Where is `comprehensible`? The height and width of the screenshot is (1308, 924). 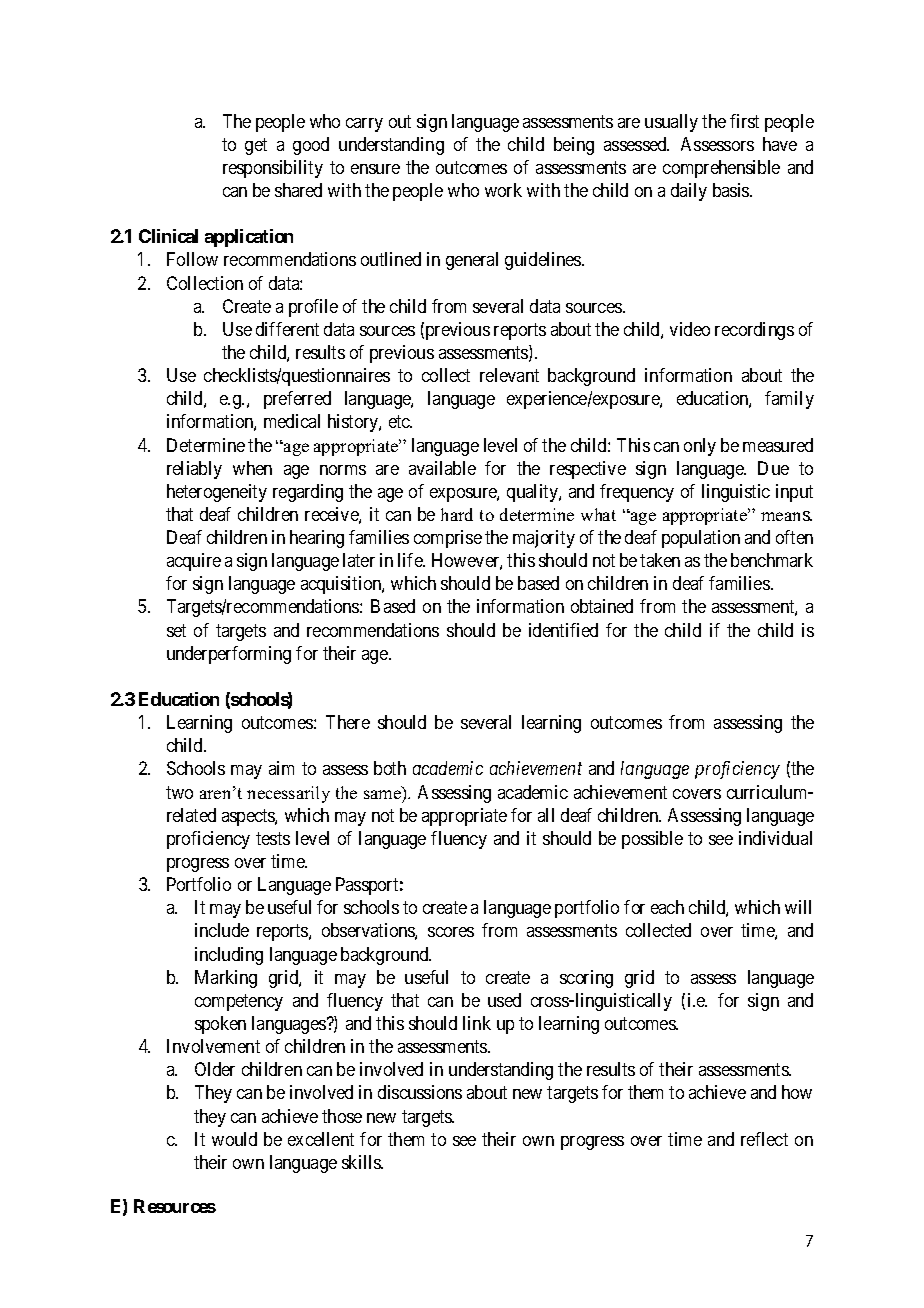 comprehensible is located at coordinates (721, 169).
